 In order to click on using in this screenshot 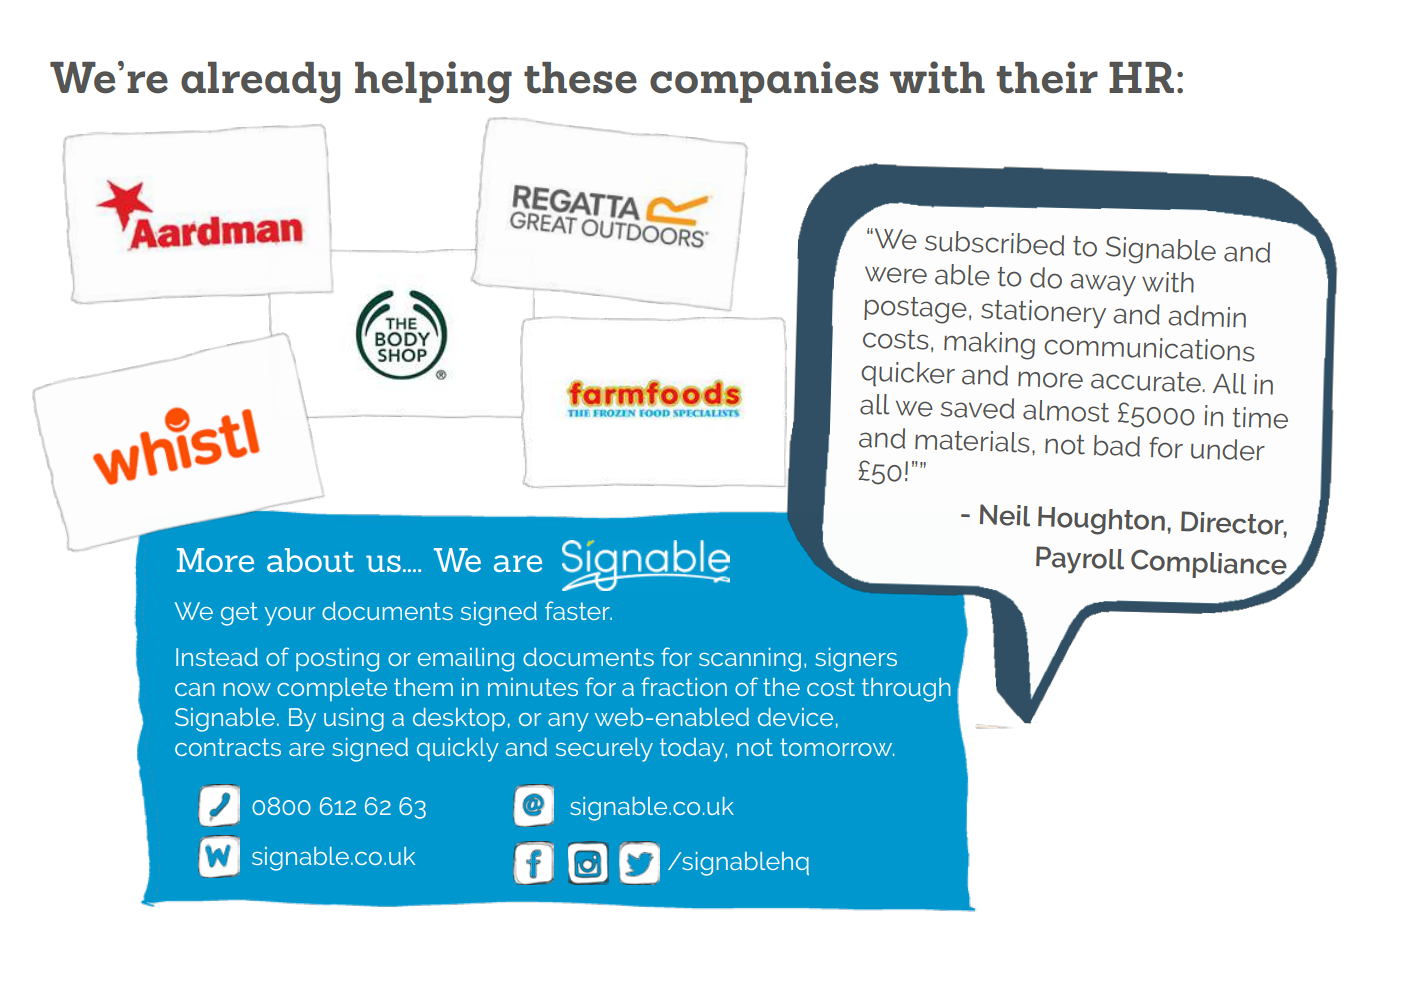, I will do `click(354, 720)`.
